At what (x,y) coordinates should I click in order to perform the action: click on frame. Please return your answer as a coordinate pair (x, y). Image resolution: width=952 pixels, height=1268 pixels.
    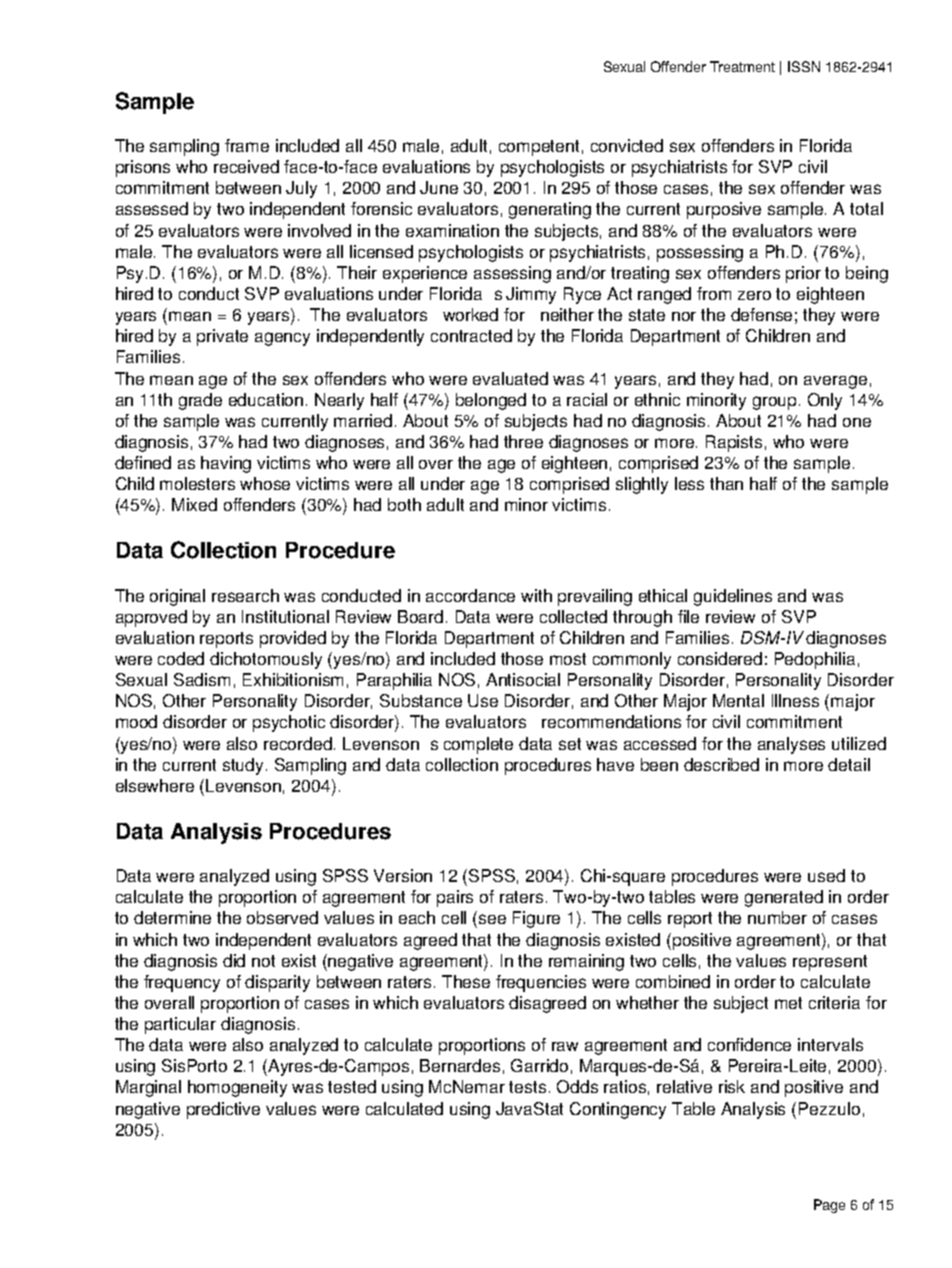
    Looking at the image, I should click on (247, 145).
